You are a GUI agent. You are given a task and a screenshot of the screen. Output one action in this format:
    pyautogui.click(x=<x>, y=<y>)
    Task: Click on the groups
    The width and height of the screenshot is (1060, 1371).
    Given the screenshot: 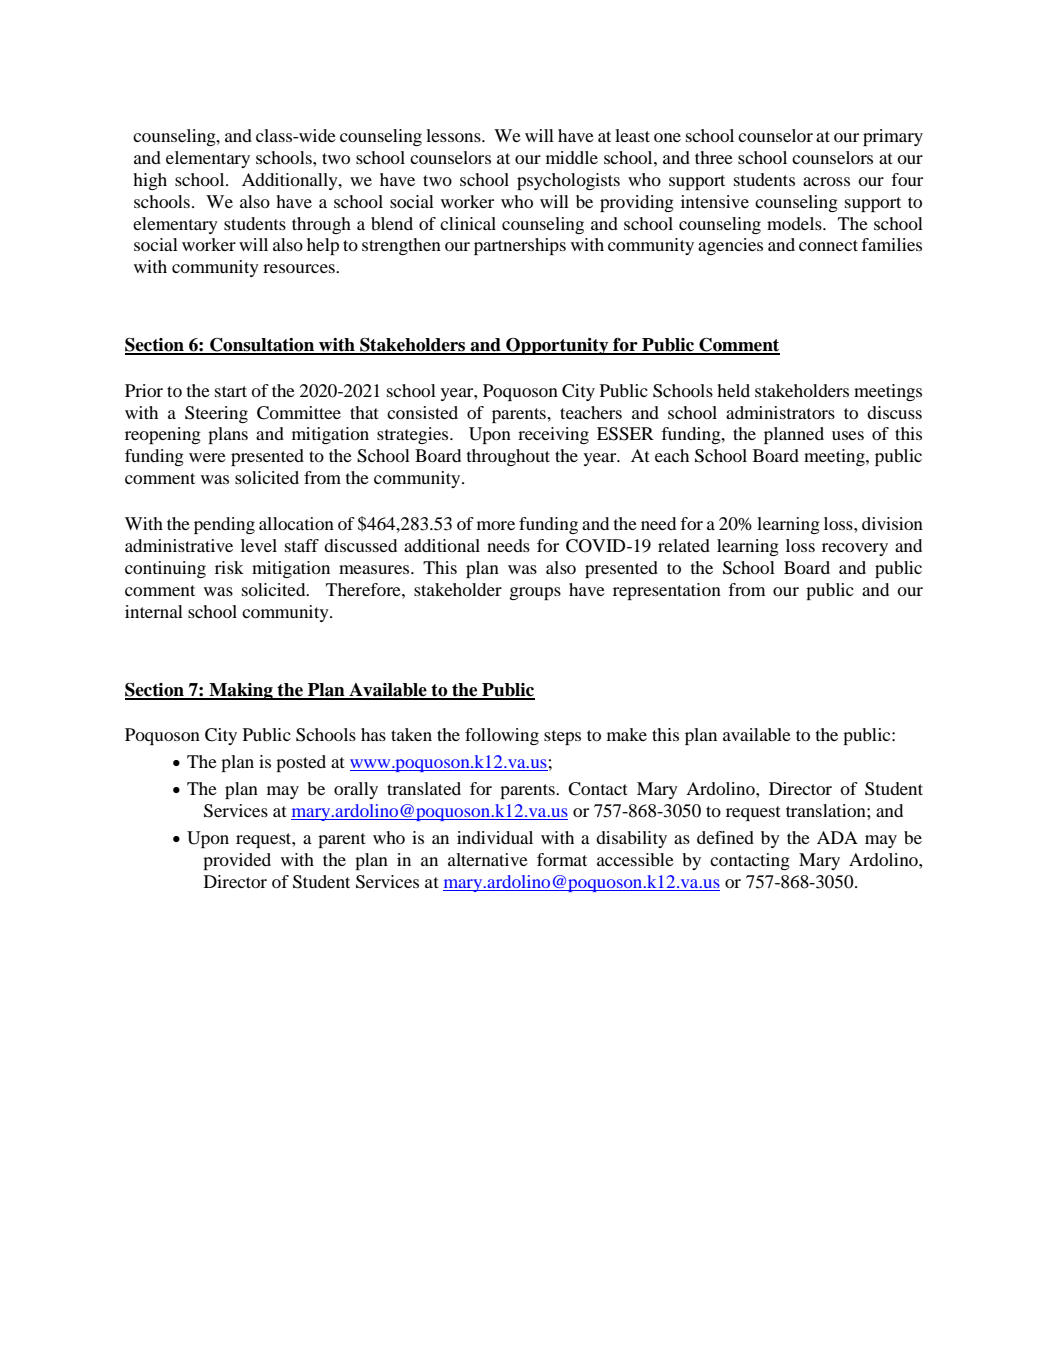 What is the action you would take?
    pyautogui.click(x=535, y=593)
